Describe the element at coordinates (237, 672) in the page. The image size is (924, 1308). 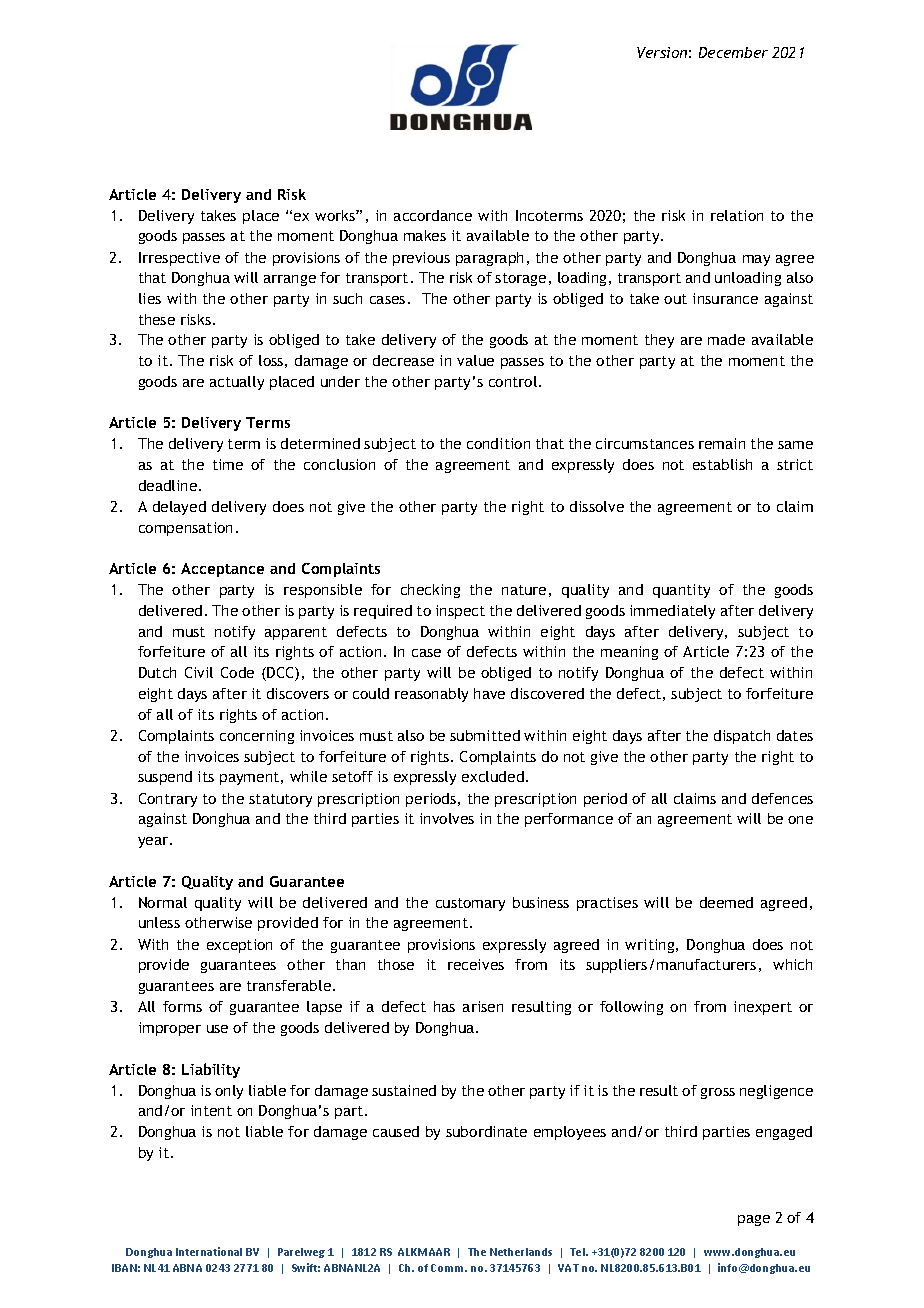
I see `Code` at that location.
